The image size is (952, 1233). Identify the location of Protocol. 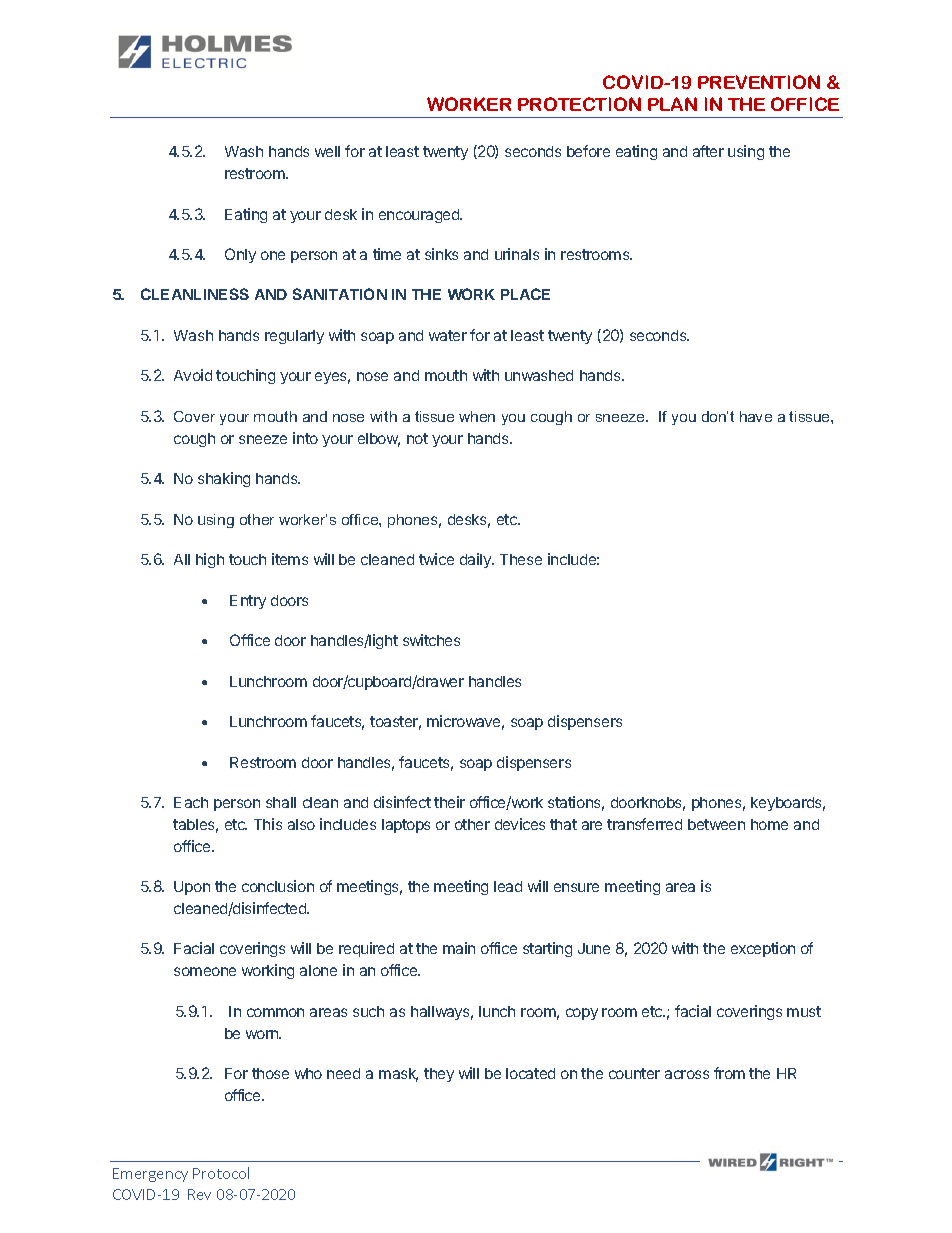
(221, 1173).
